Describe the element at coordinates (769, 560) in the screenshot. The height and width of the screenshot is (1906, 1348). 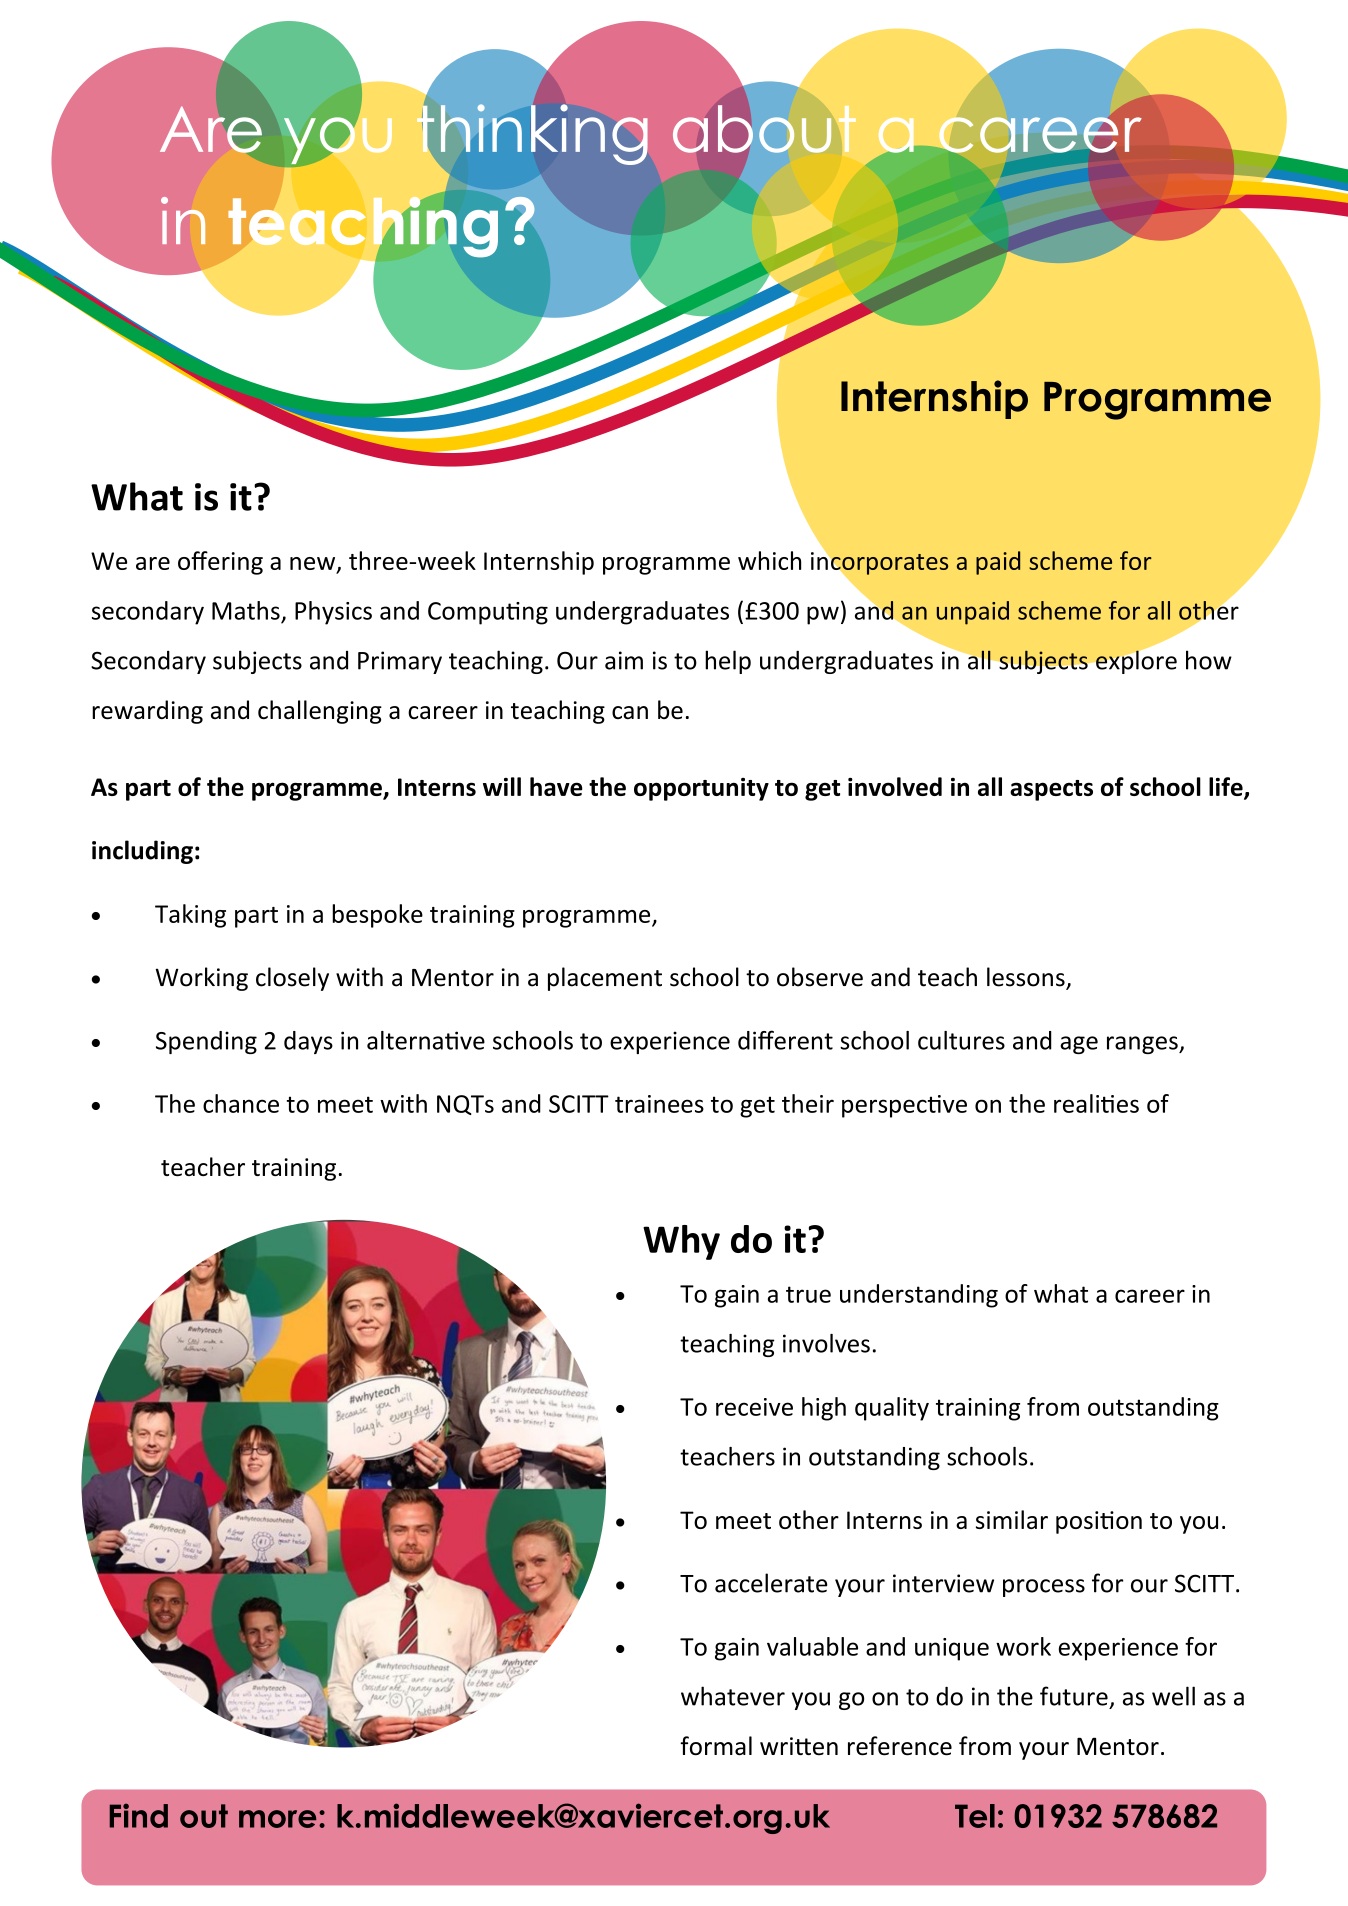
I see `which` at that location.
